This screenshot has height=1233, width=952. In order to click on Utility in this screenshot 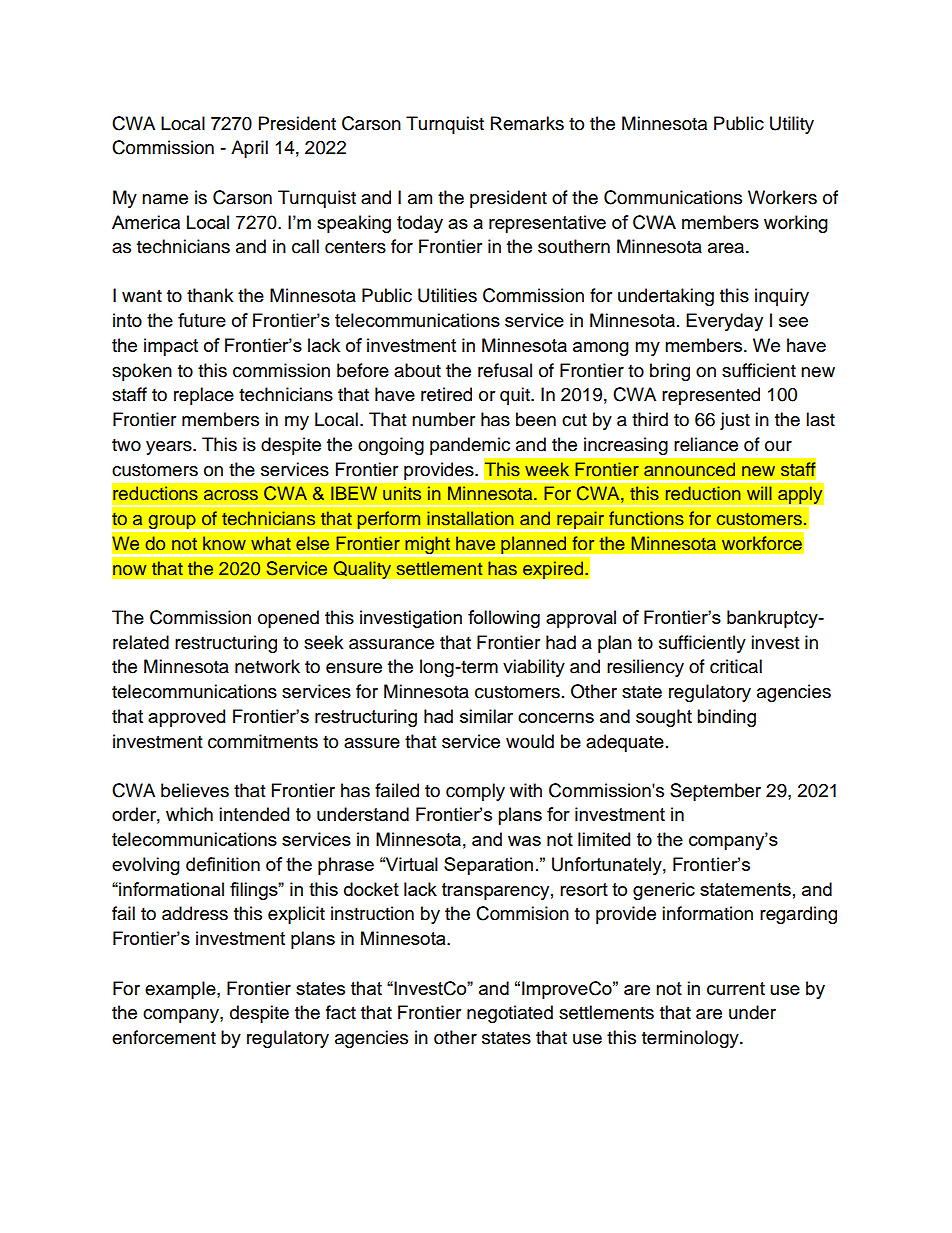, I will do `click(792, 125)`.
